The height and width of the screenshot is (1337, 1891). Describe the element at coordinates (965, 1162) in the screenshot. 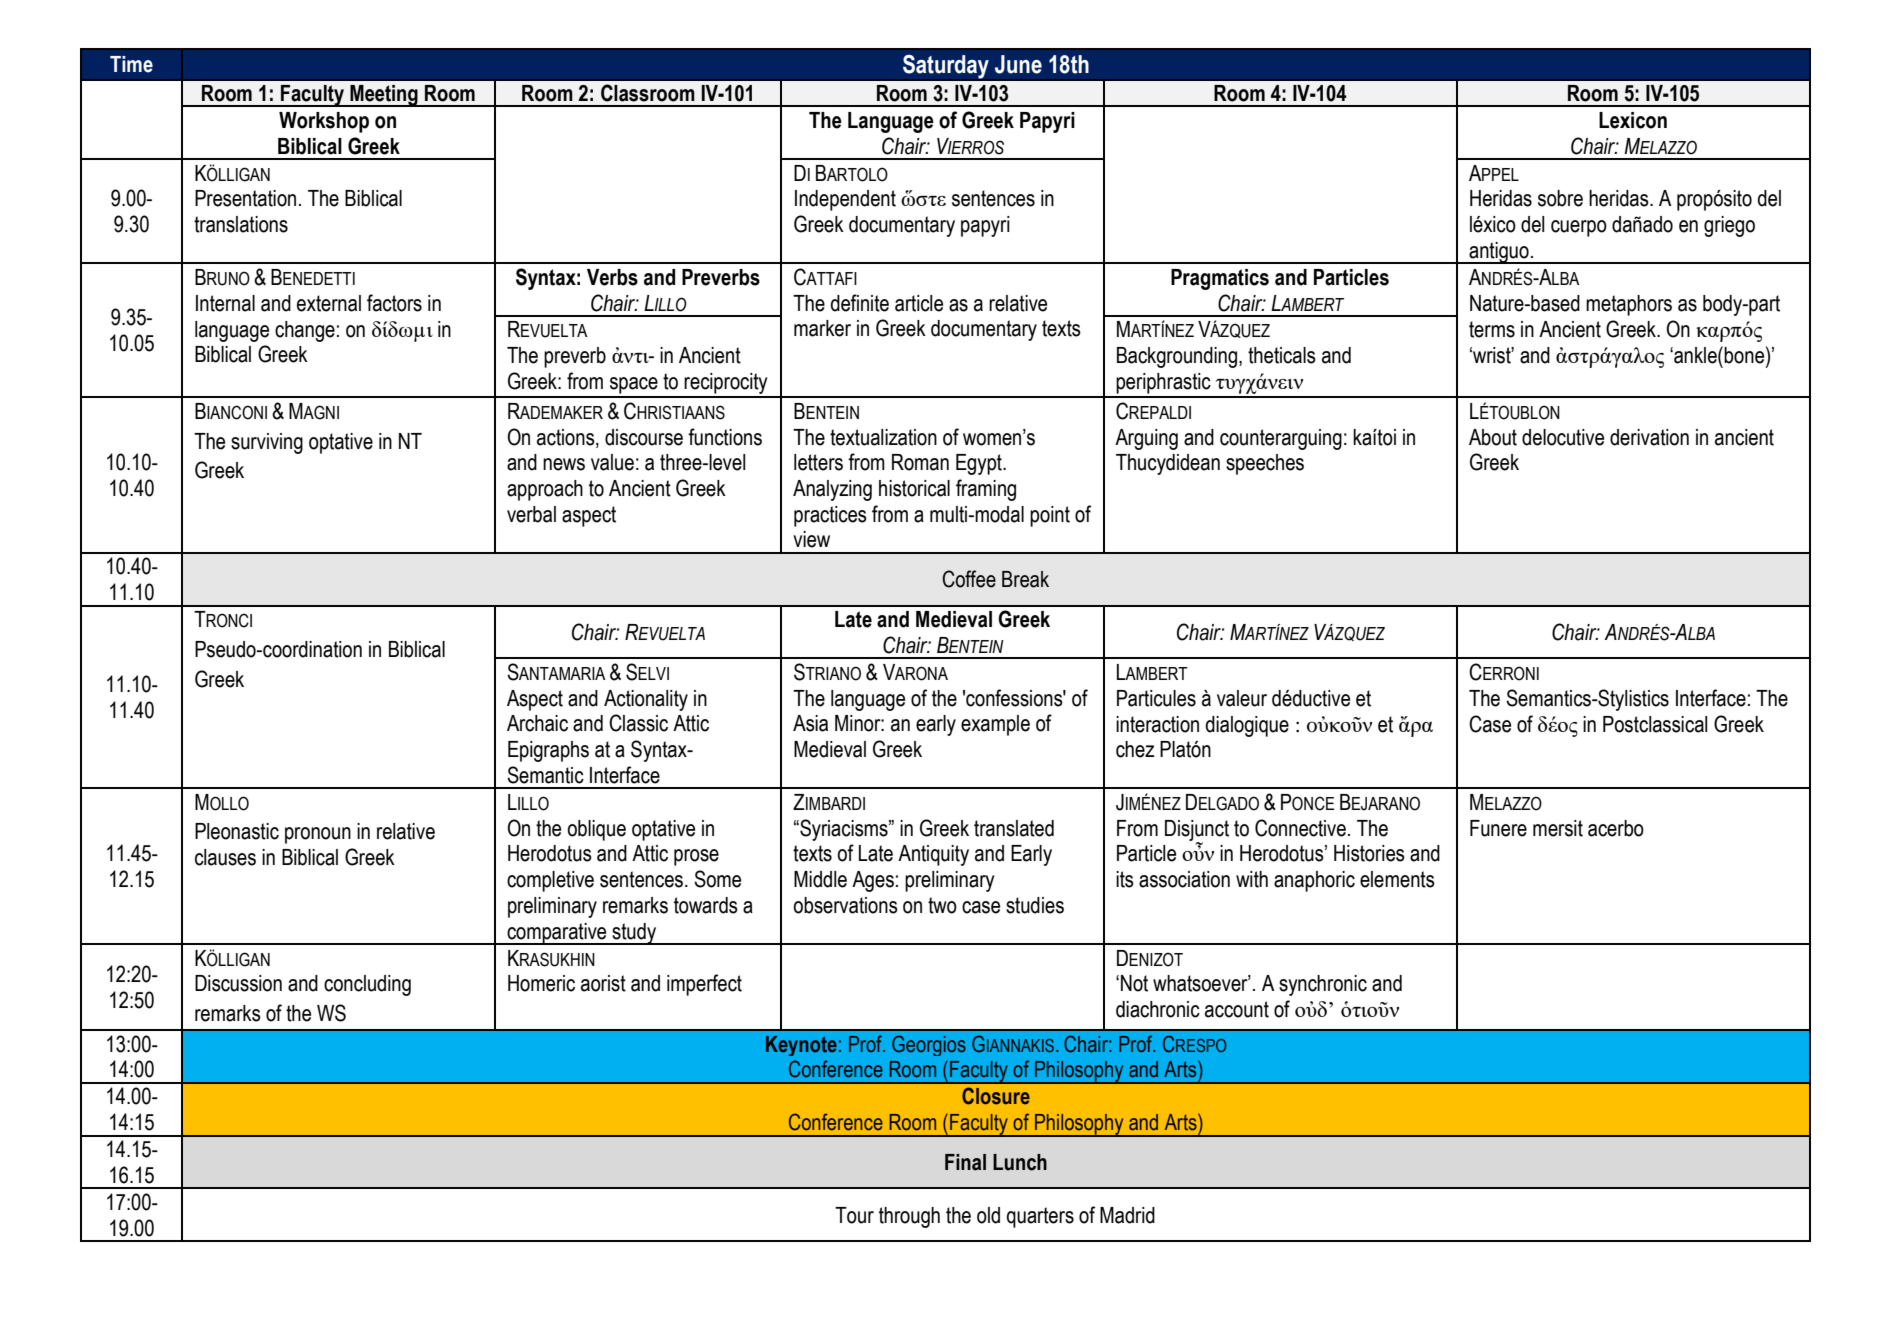

I see `Final` at that location.
